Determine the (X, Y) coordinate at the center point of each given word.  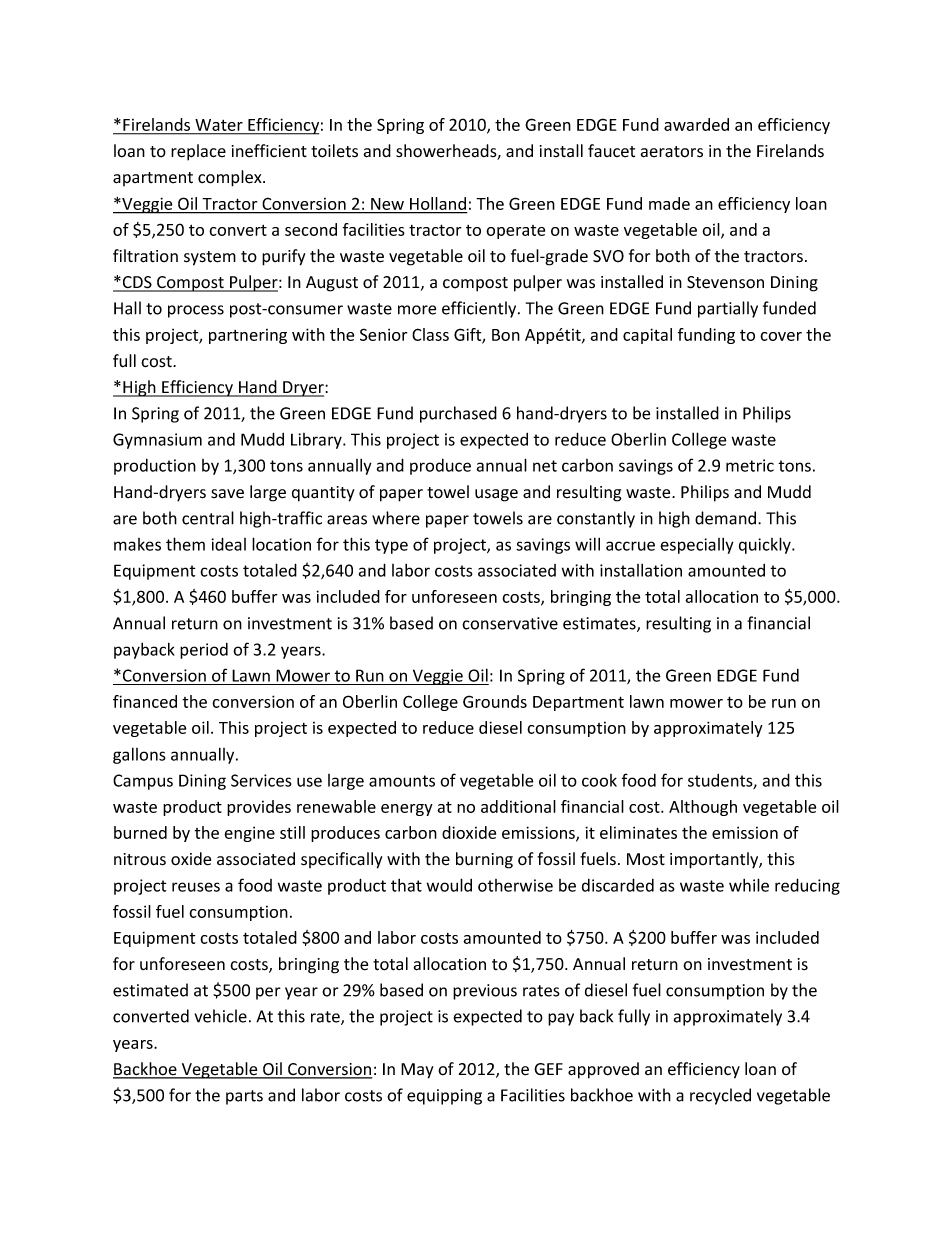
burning (484, 860)
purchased (458, 414)
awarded (696, 124)
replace (198, 152)
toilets (334, 151)
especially (697, 546)
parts (244, 1097)
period (204, 651)
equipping (444, 1097)
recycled (720, 1096)
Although (703, 808)
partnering (248, 336)
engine (249, 834)
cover (781, 336)
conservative (510, 623)
